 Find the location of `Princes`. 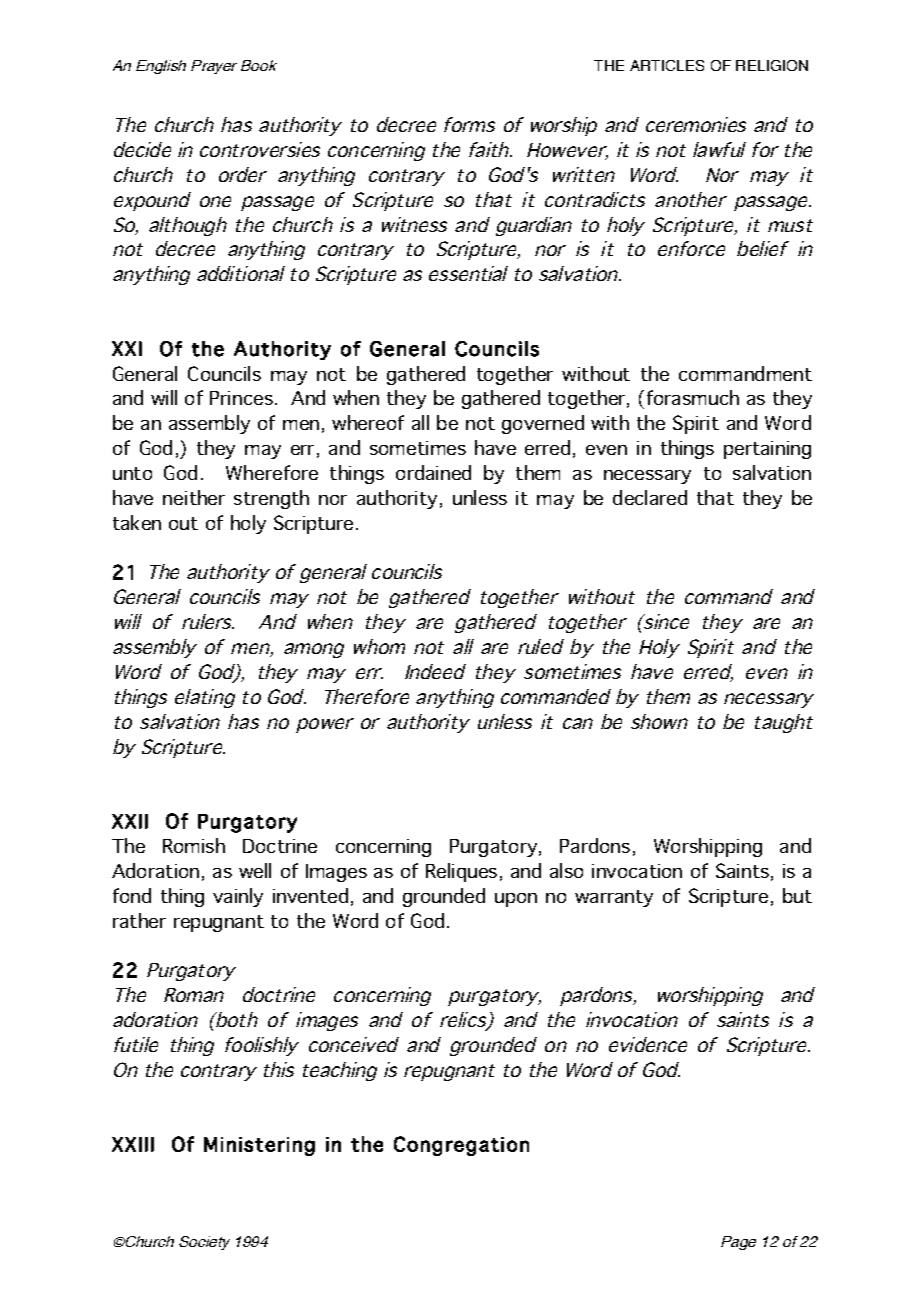

Princes is located at coordinates (241, 398).
